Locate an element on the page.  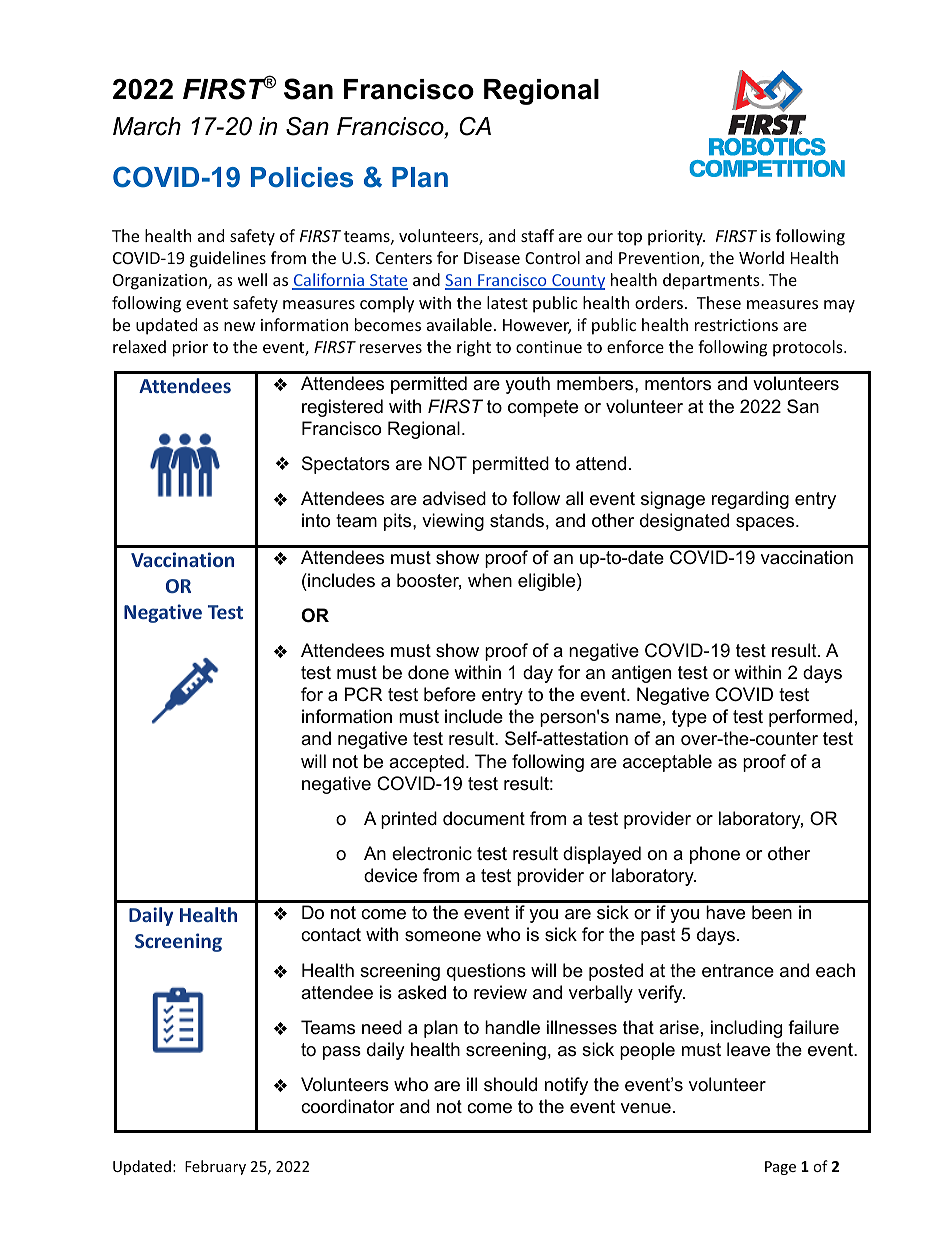
done is located at coordinates (428, 672).
